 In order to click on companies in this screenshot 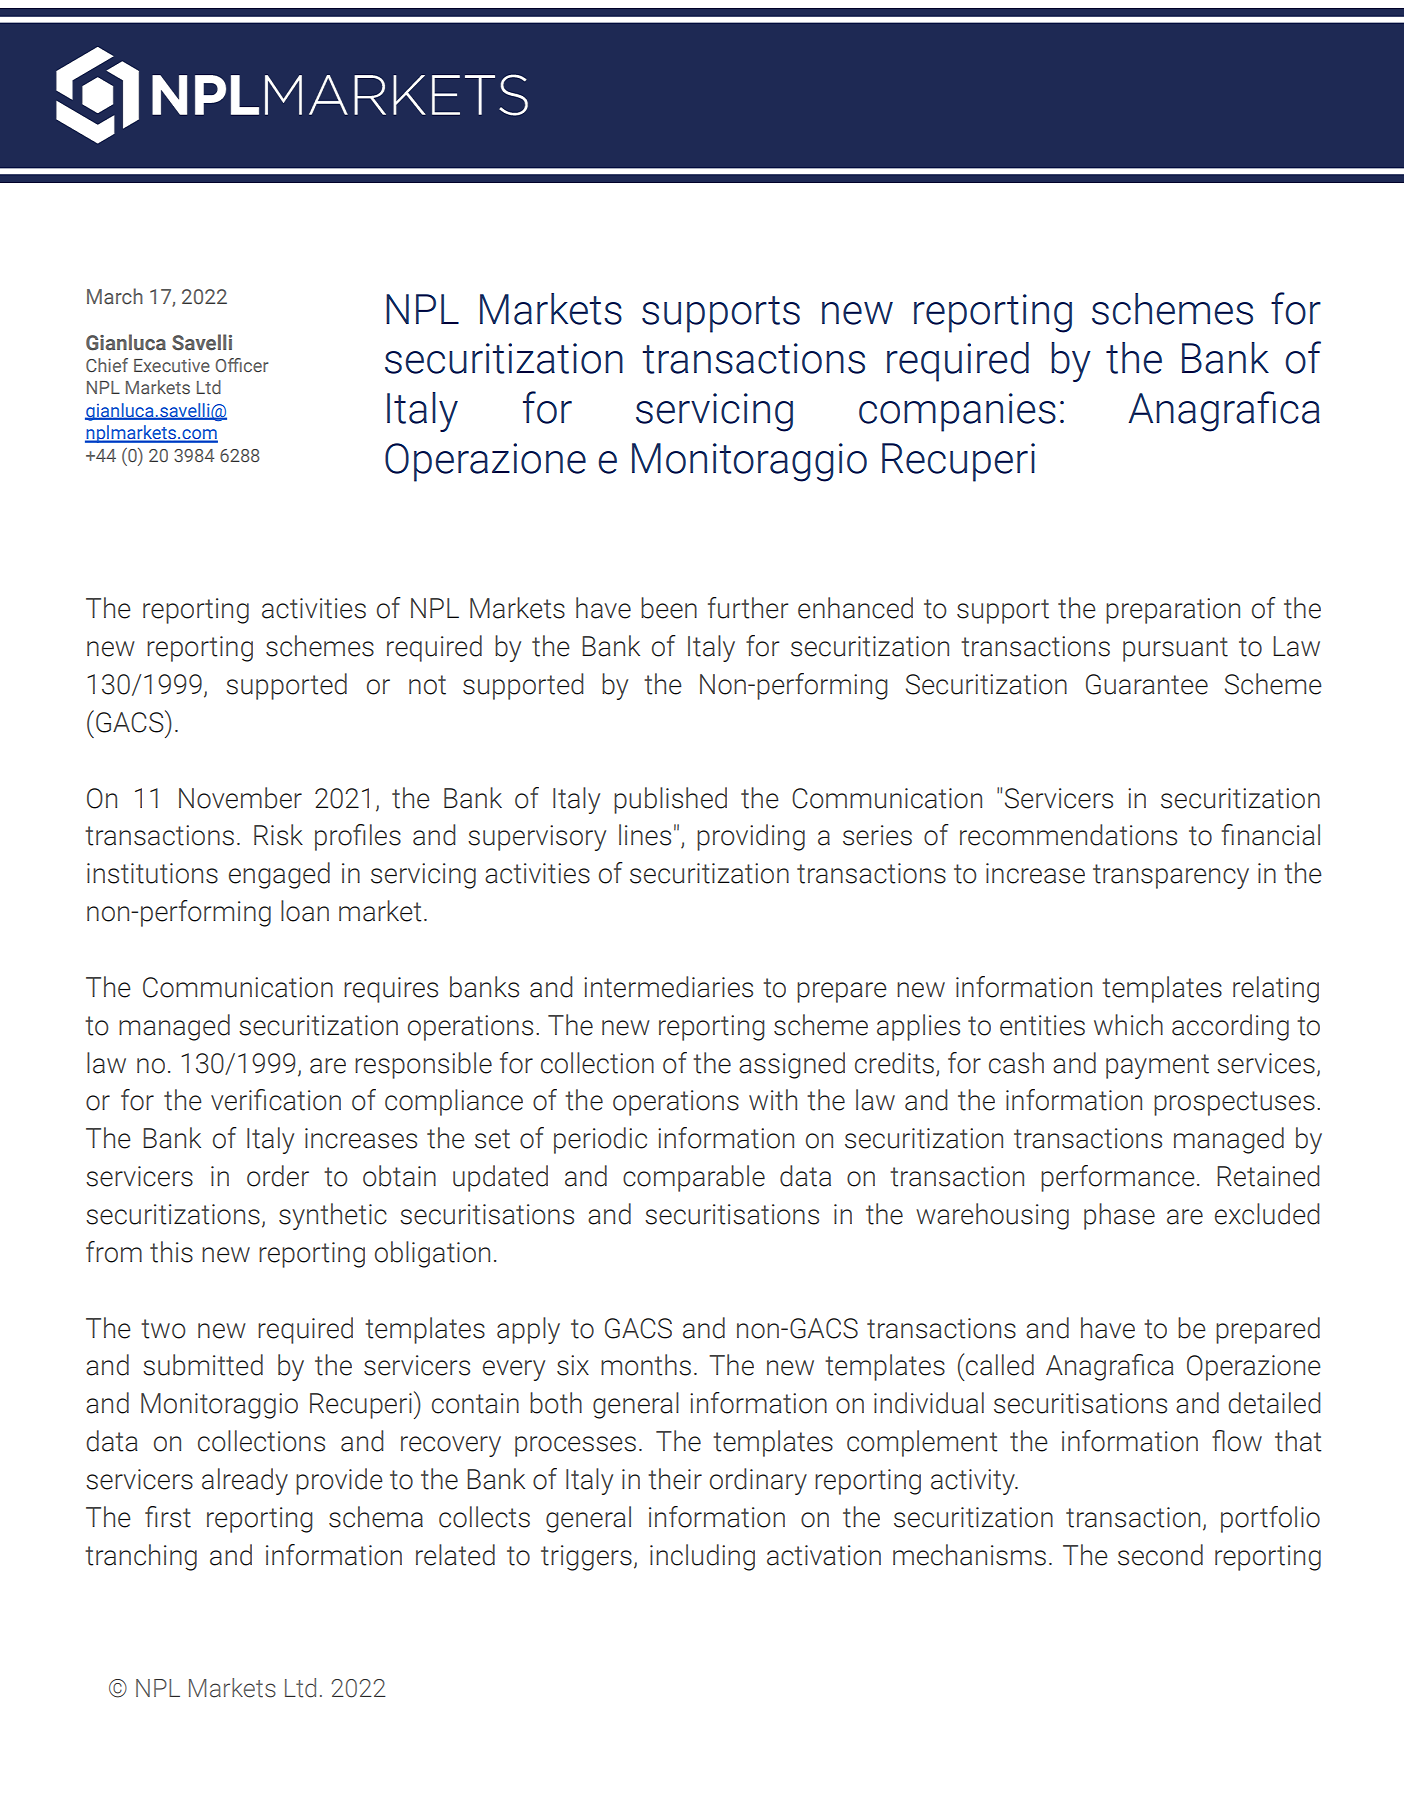, I will do `click(957, 412)`.
